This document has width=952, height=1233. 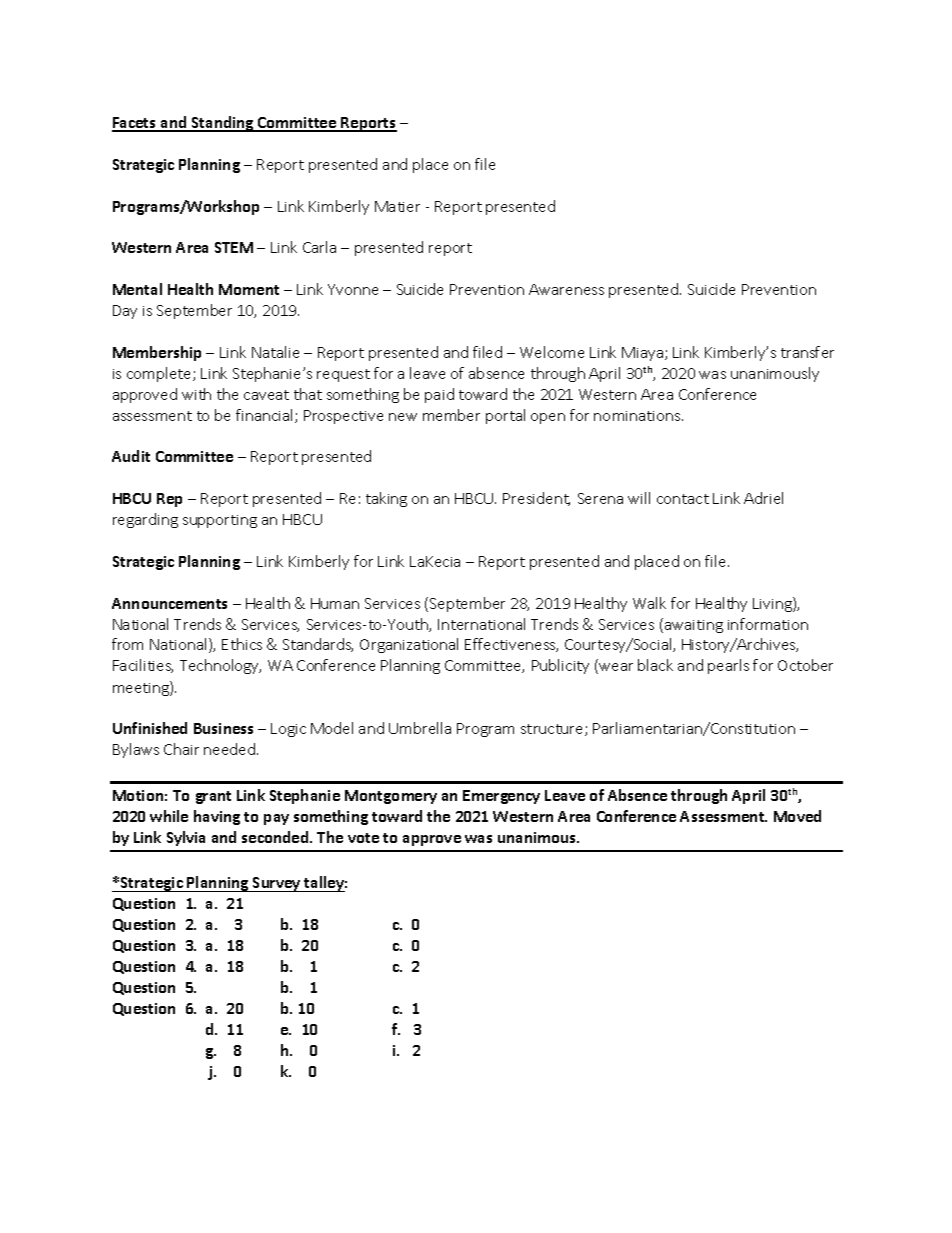 What do you see at coordinates (566, 289) in the document?
I see `Awareness` at bounding box center [566, 289].
